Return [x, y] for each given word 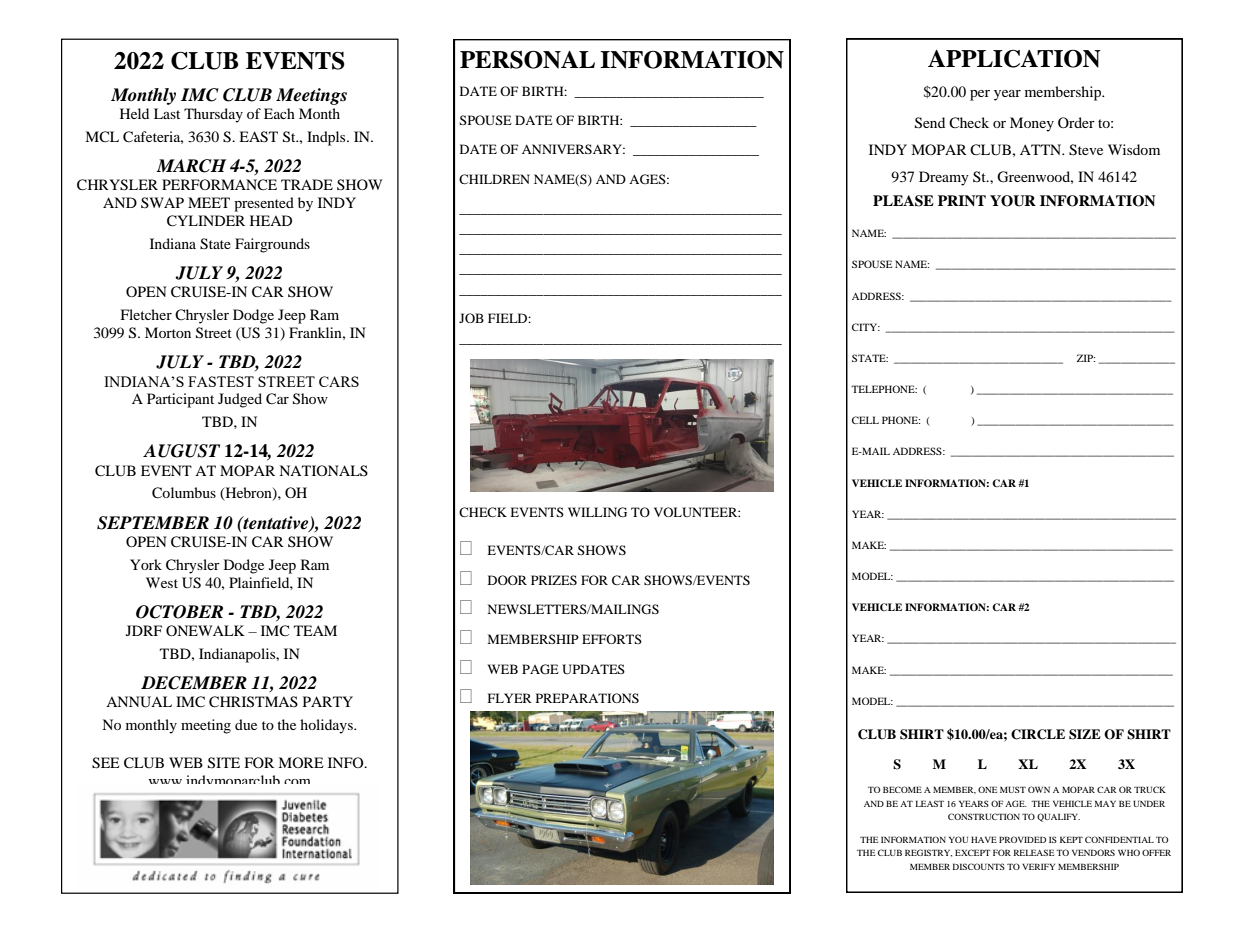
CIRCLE [1038, 734]
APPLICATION [1014, 58]
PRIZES [554, 580]
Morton [168, 332]
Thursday [213, 115]
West [162, 582]
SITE [224, 763]
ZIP [1086, 358]
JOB [471, 318]
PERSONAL [527, 59]
